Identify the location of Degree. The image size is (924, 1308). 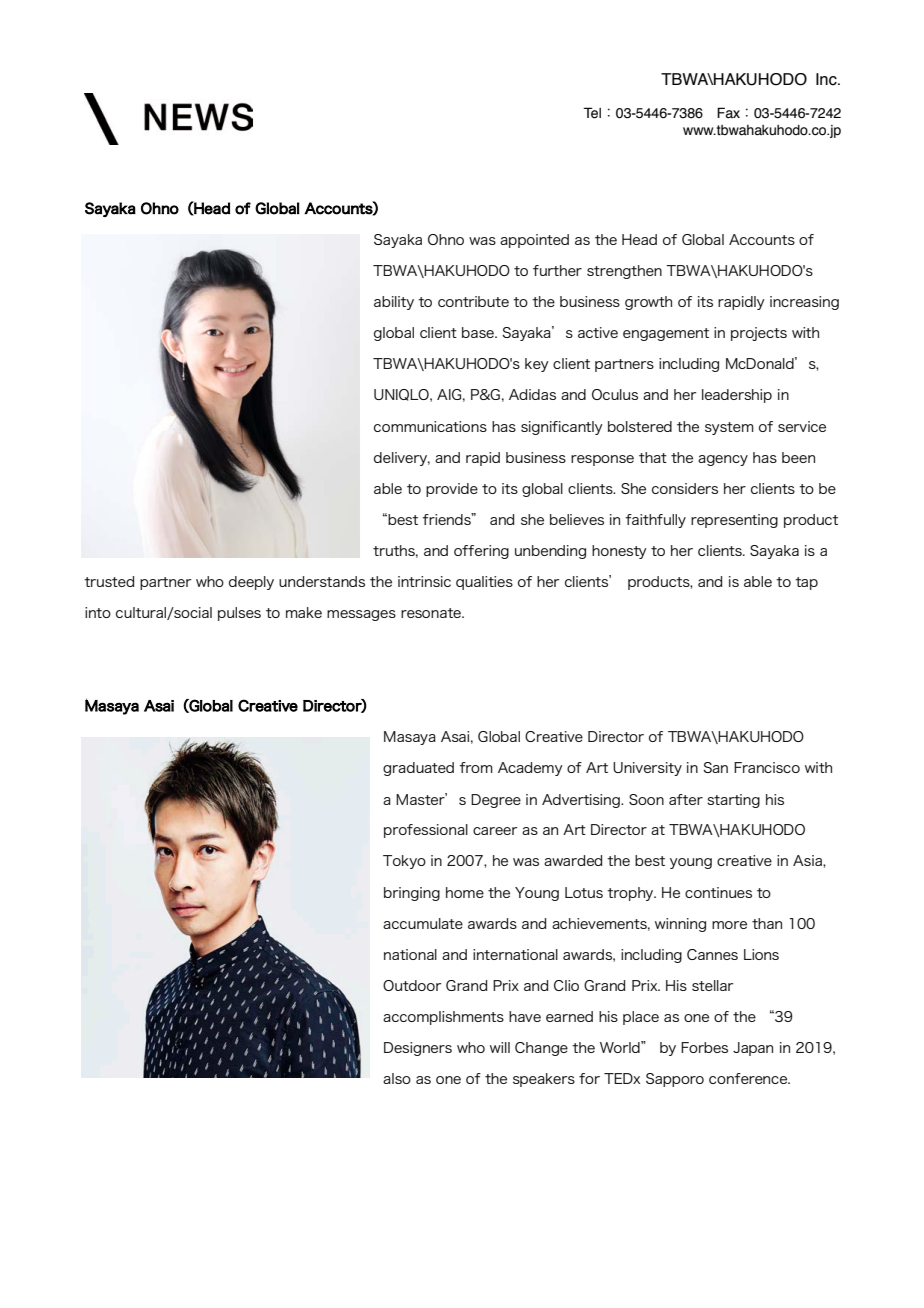
(496, 801).
